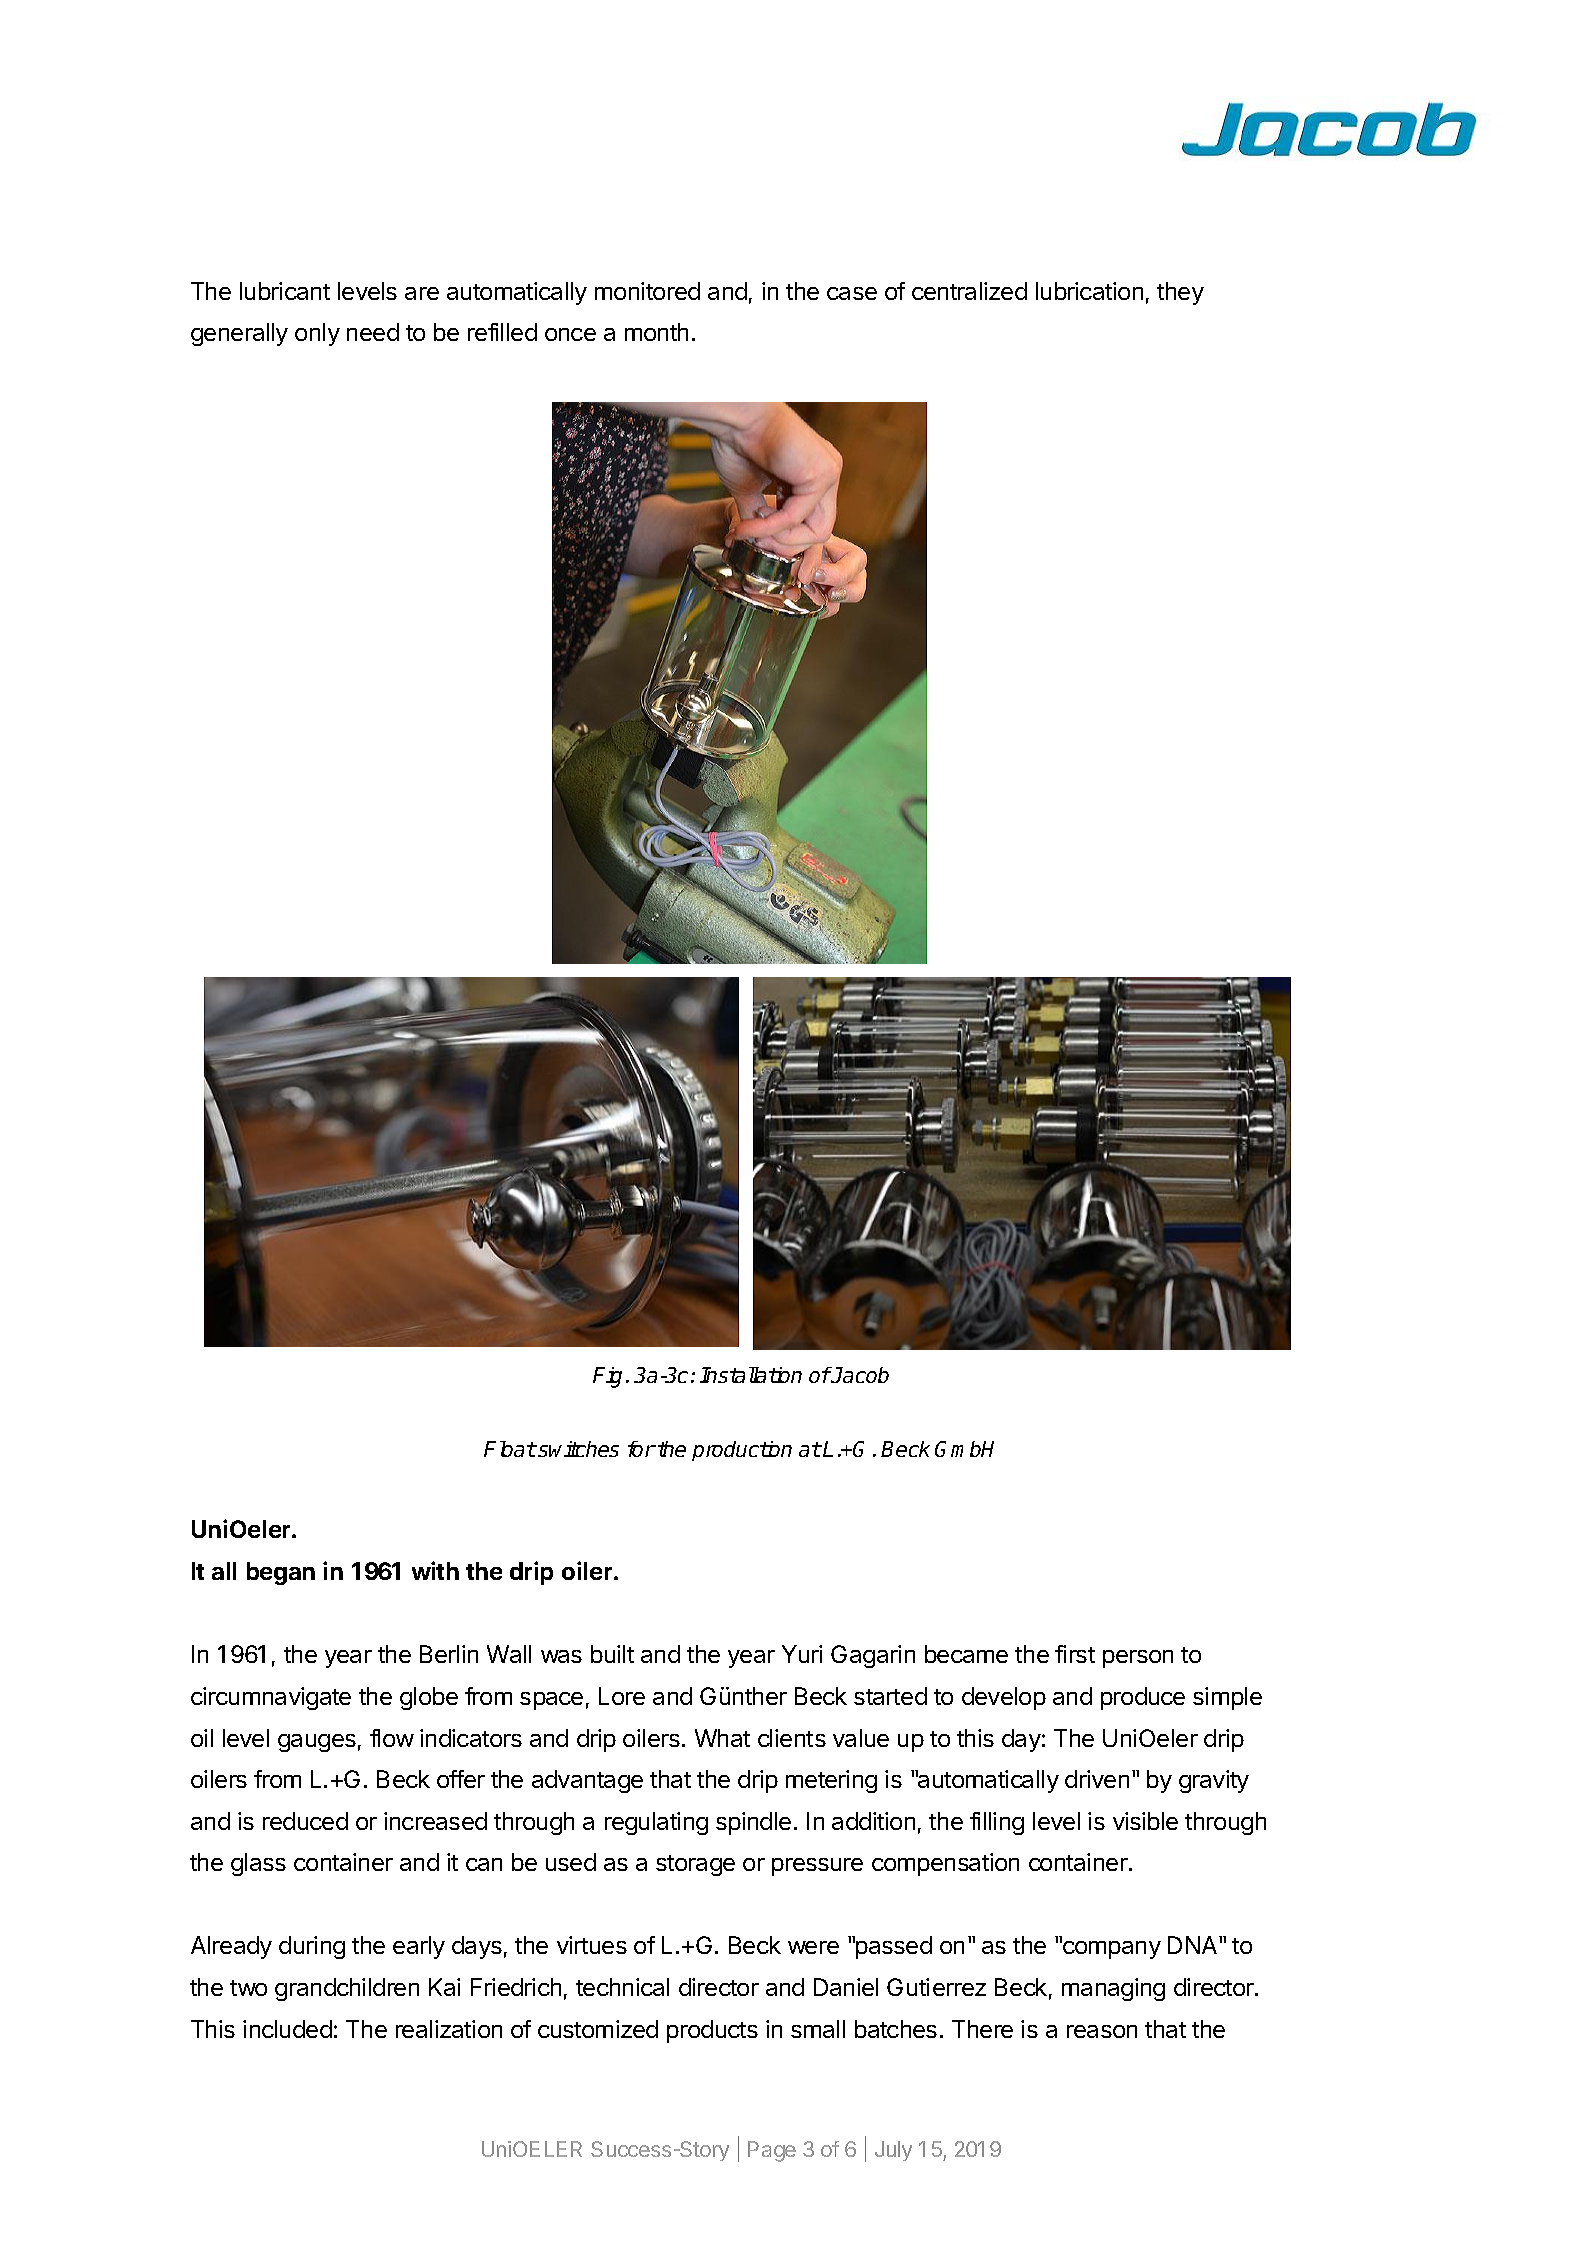  Describe the element at coordinates (859, 1375) in the screenshot. I see `Jacob` at that location.
